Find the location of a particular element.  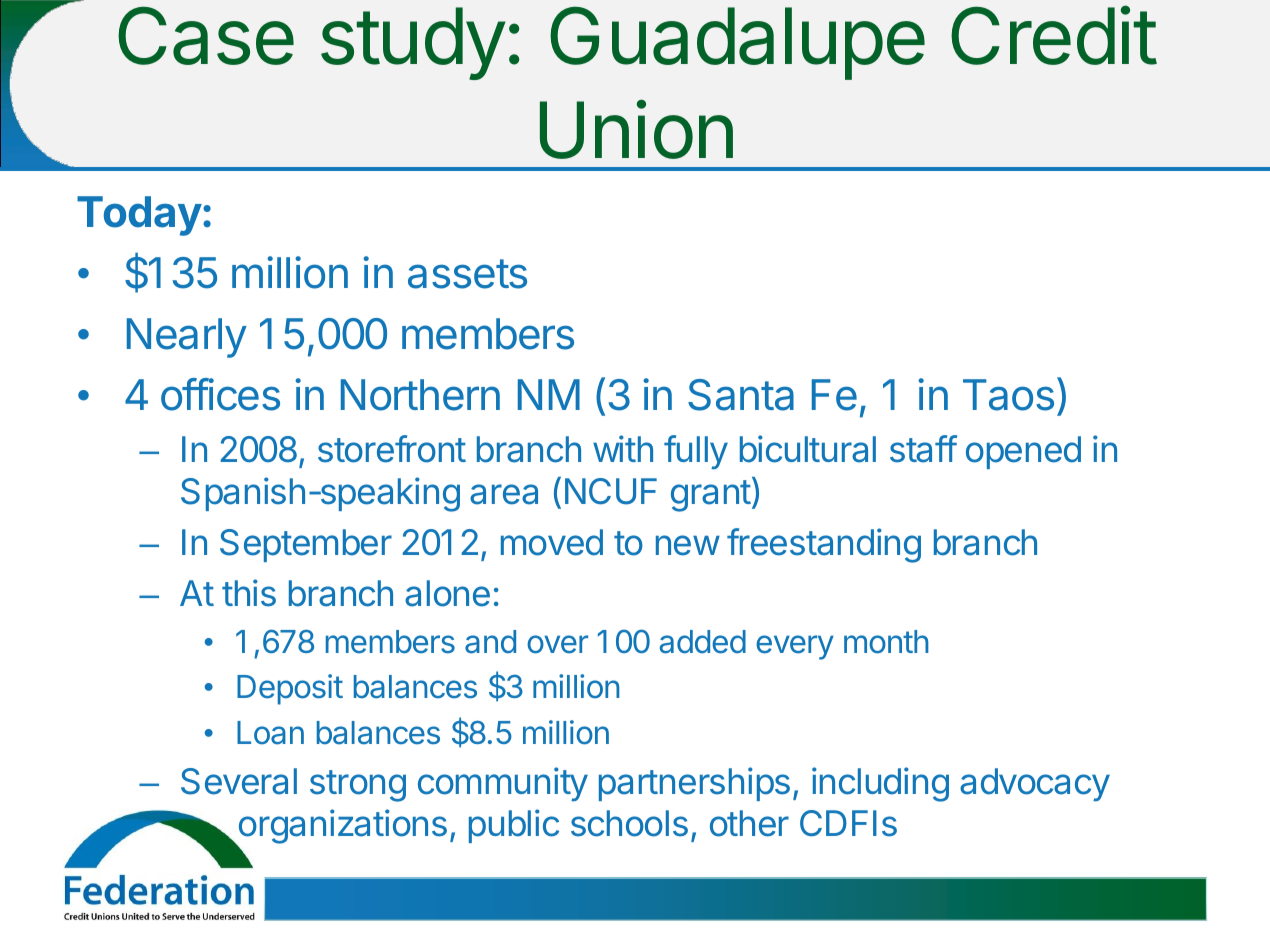

freestanding is located at coordinates (824, 545).
